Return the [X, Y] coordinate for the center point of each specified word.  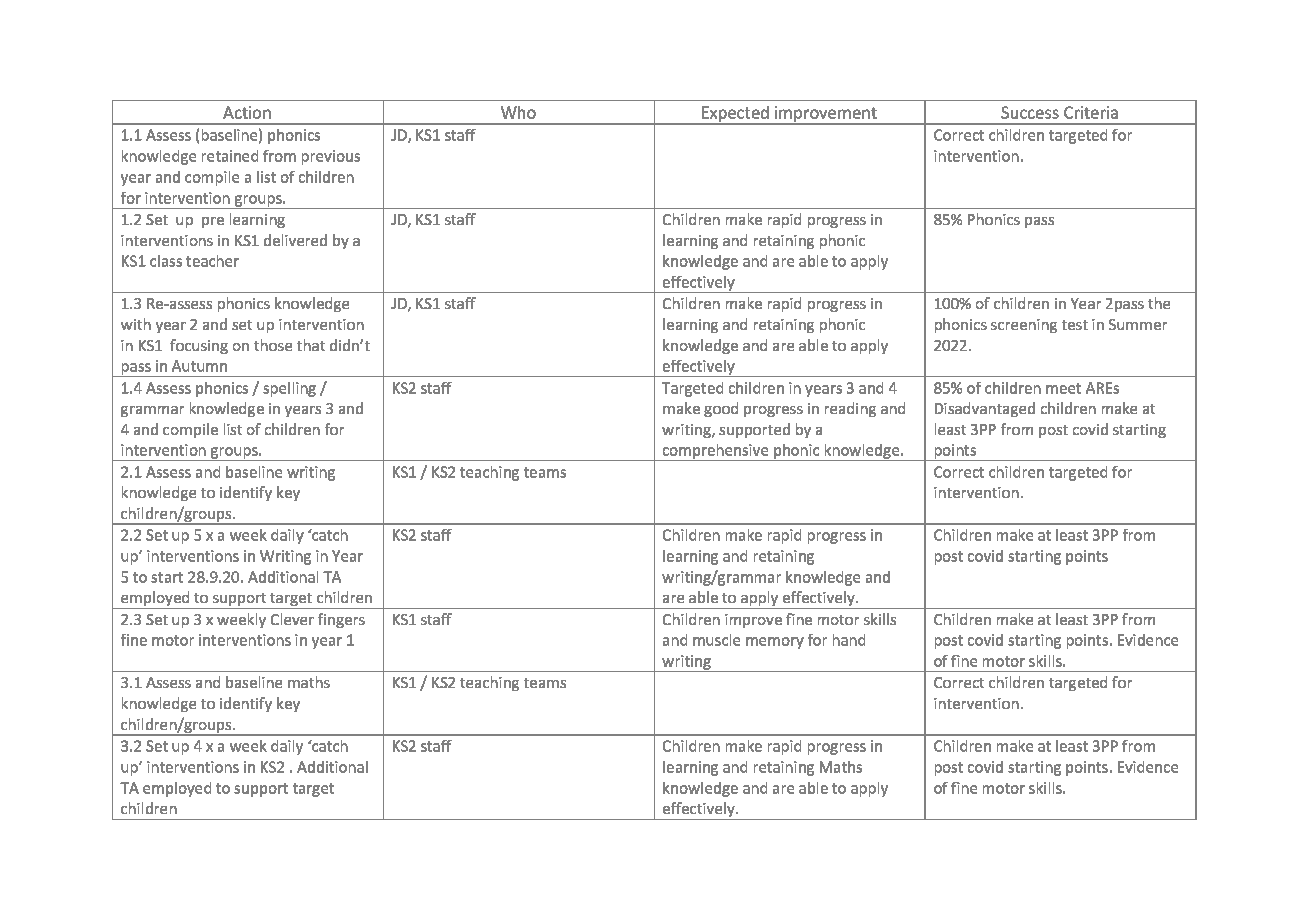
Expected [735, 115]
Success [1030, 112]
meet [1063, 388]
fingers [341, 620]
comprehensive [716, 452]
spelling [289, 389]
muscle [716, 640]
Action [247, 112]
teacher [212, 261]
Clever [292, 619]
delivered [295, 240]
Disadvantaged [985, 409]
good [721, 409]
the [1159, 303]
